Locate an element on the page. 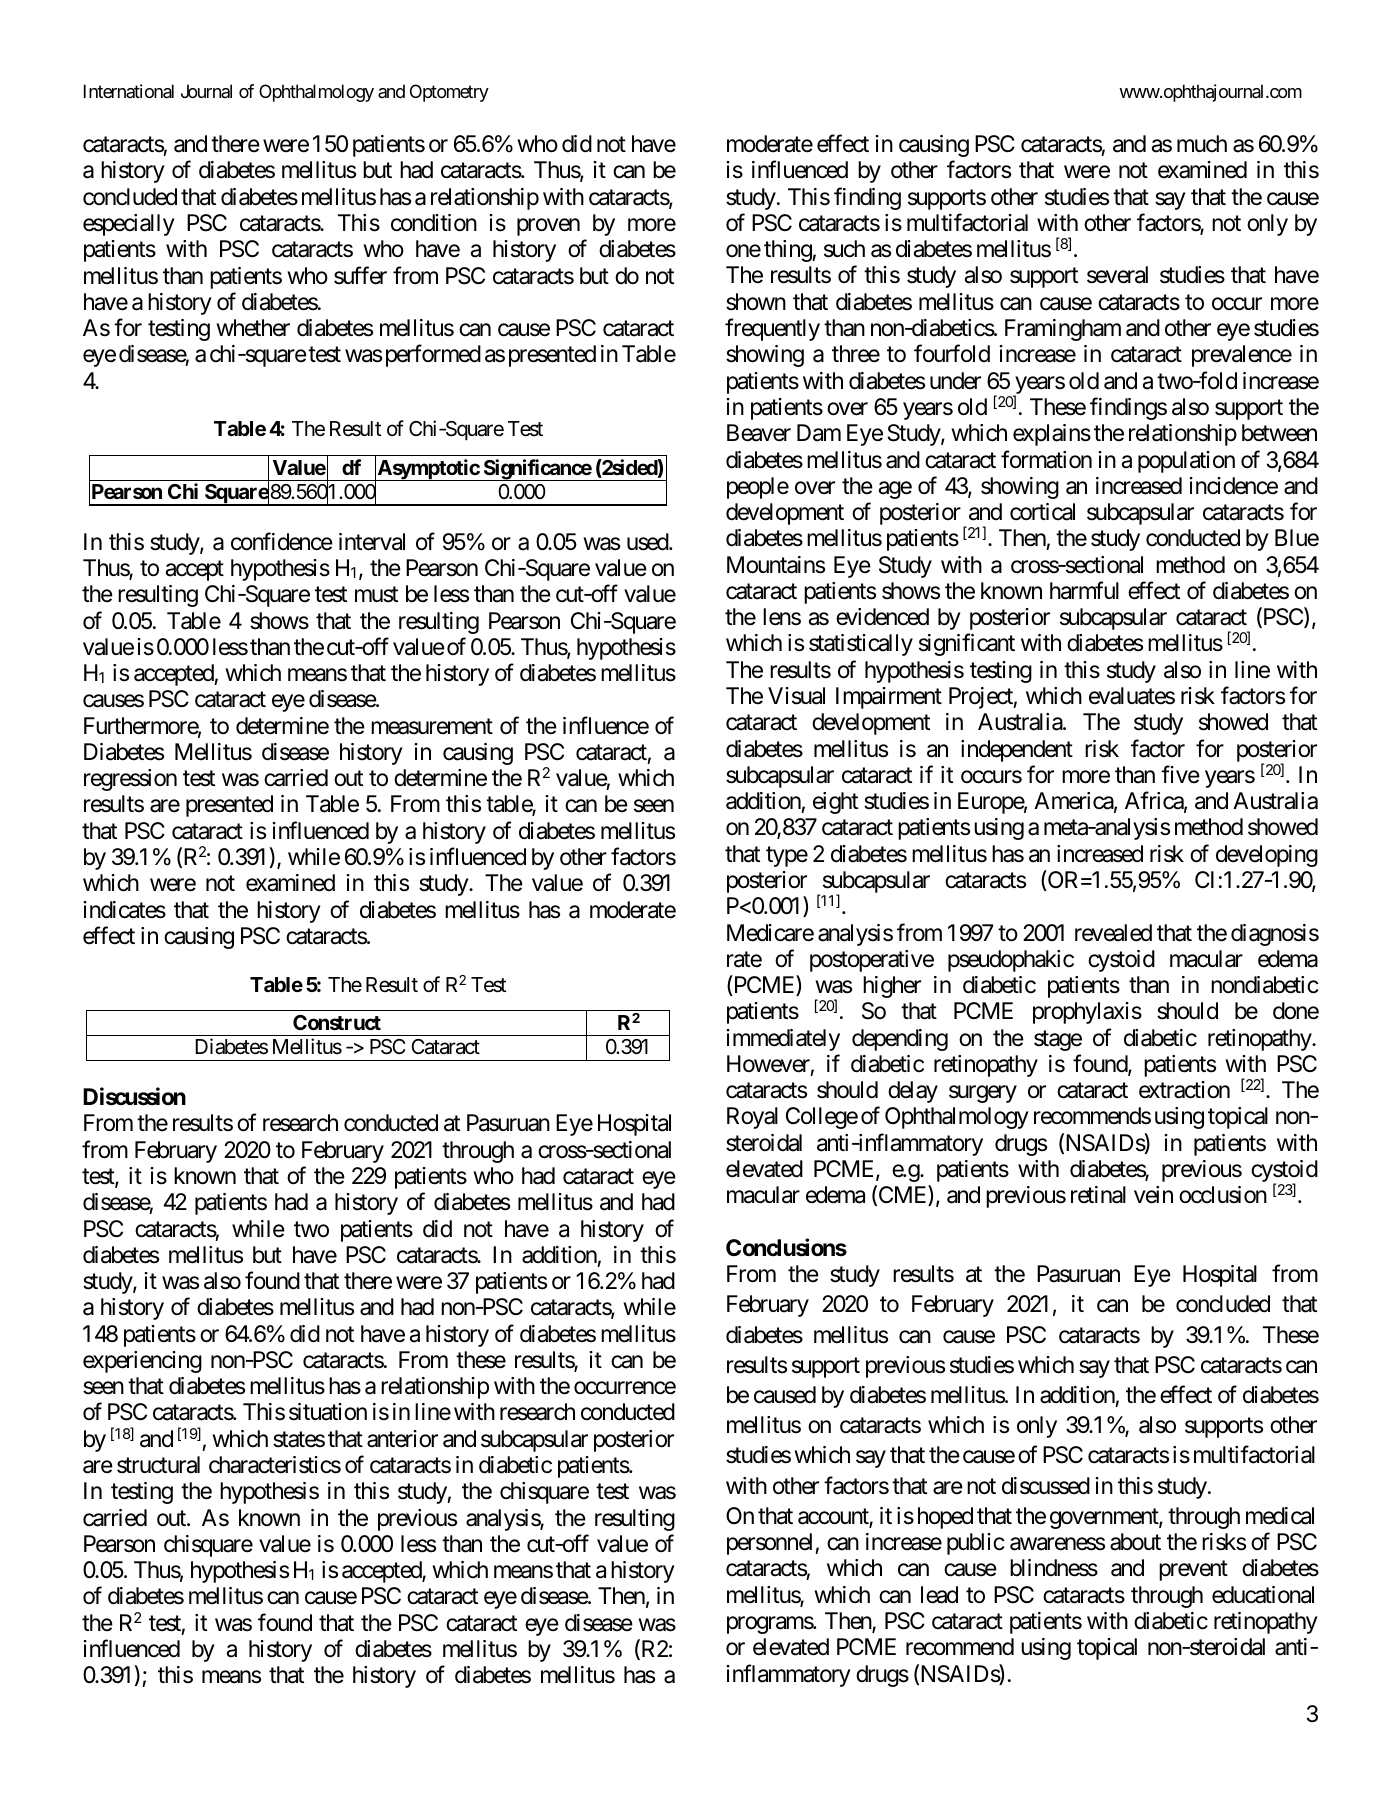 This image has width=1399, height=1810. independent is located at coordinates (1017, 751).
